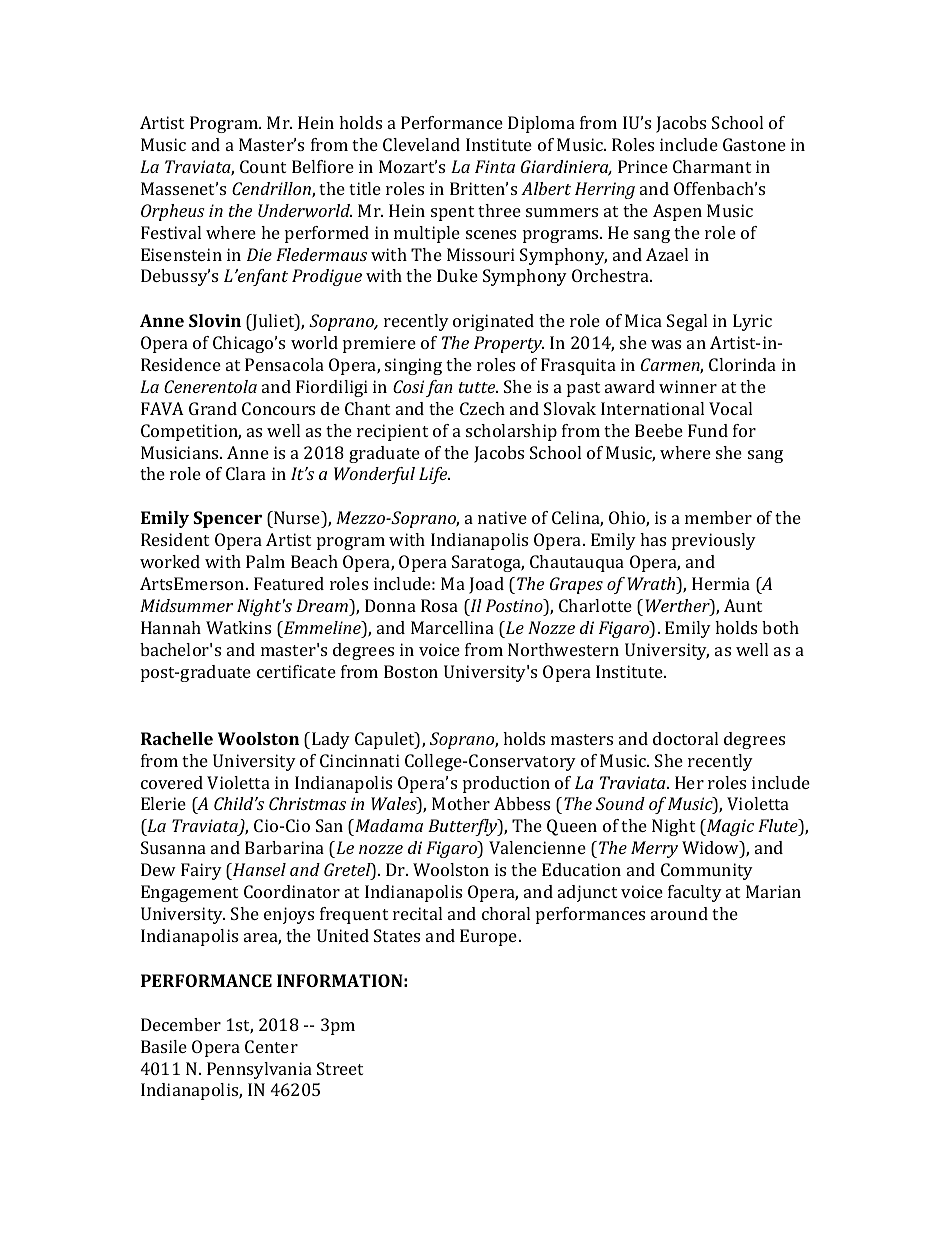 The image size is (952, 1233). I want to click on Cleveland, so click(421, 144).
